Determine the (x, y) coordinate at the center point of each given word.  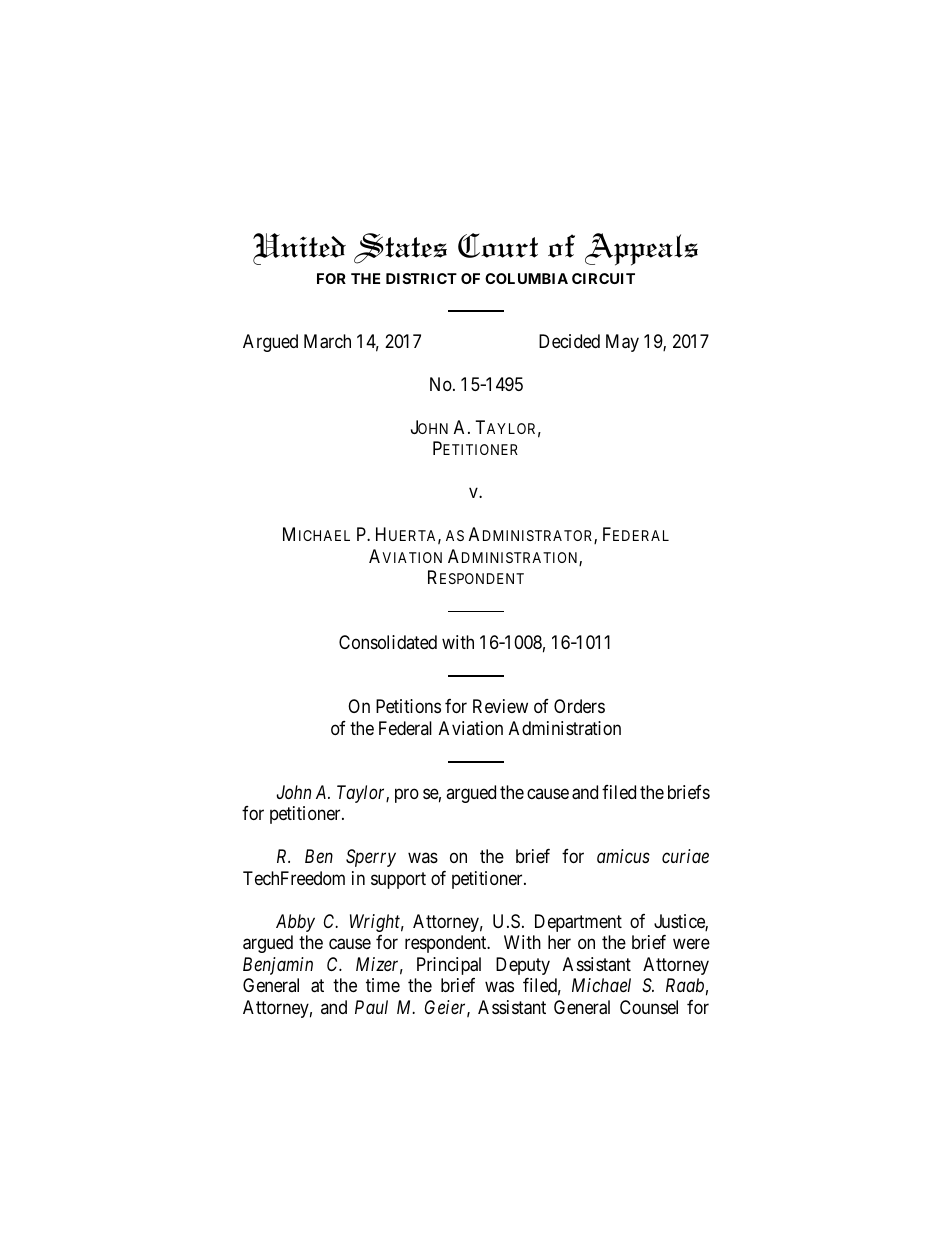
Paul (371, 1007)
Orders (579, 706)
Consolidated (388, 642)
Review (500, 706)
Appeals (641, 249)
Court (498, 245)
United (299, 249)
